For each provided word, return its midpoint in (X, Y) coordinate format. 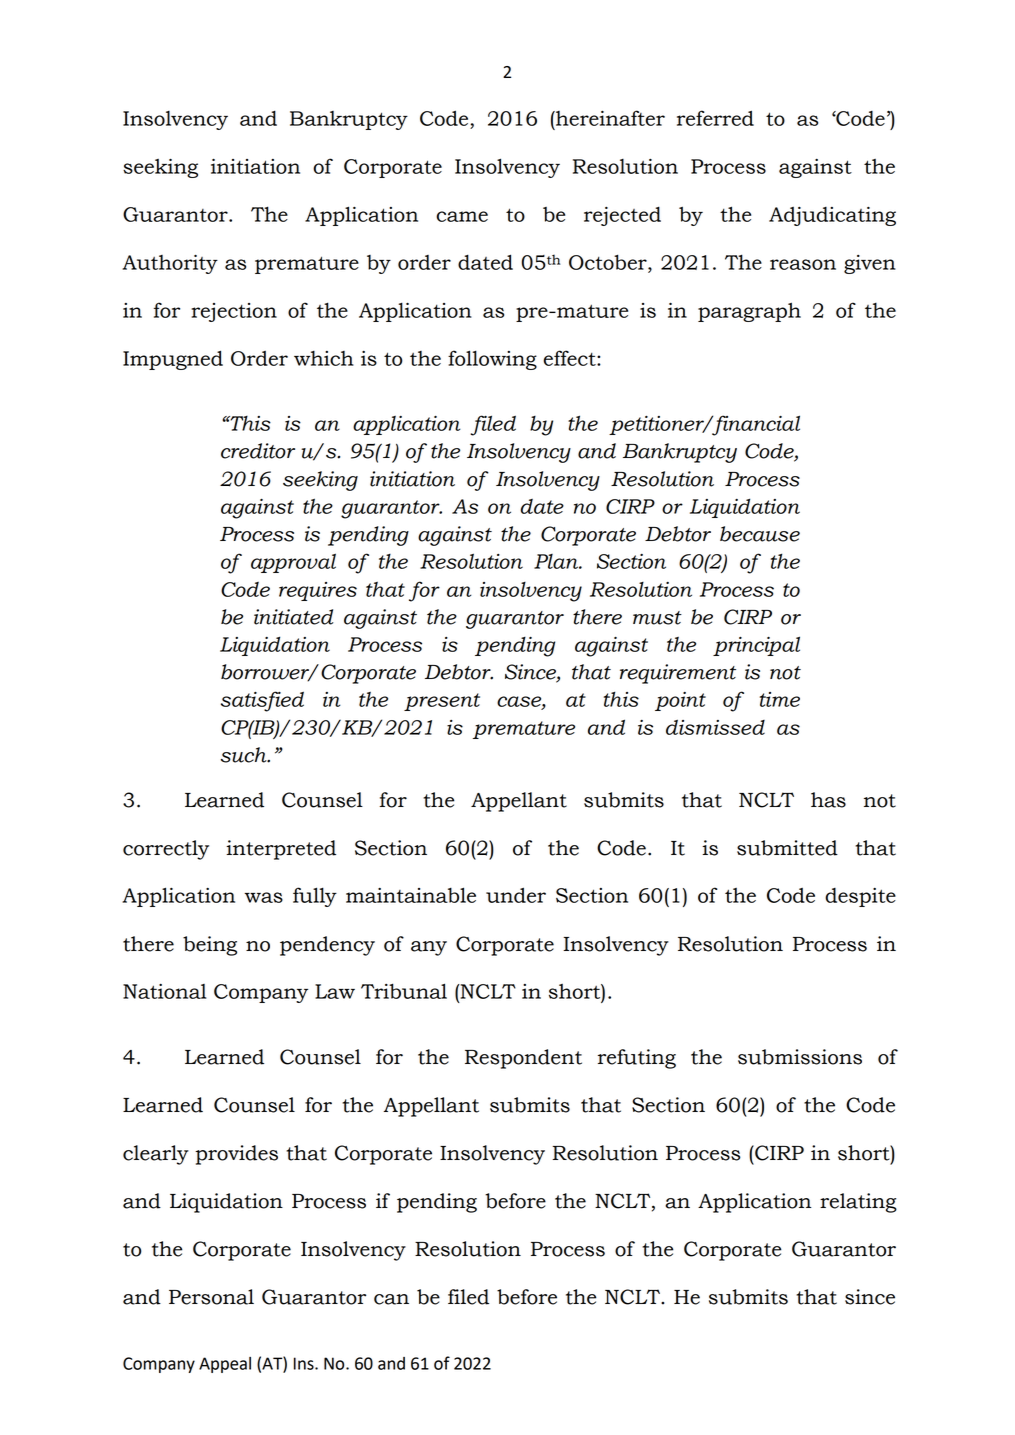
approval (293, 563)
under (516, 895)
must (657, 618)
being (210, 946)
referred (715, 118)
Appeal (225, 1365)
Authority (170, 264)
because (760, 534)
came (462, 216)
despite (860, 897)
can (391, 1299)
